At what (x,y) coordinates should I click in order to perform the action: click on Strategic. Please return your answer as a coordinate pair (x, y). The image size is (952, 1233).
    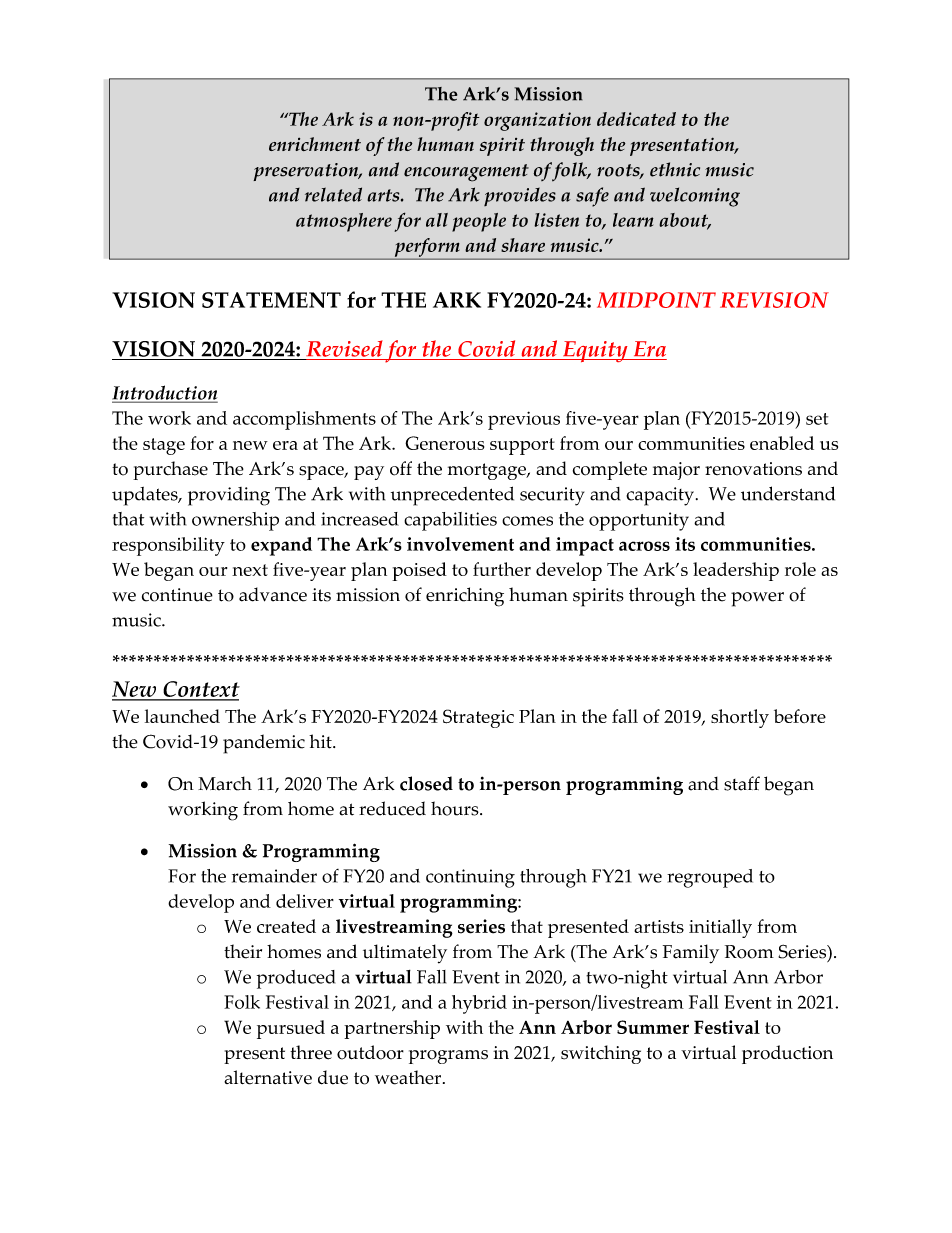
    Looking at the image, I should click on (478, 718).
